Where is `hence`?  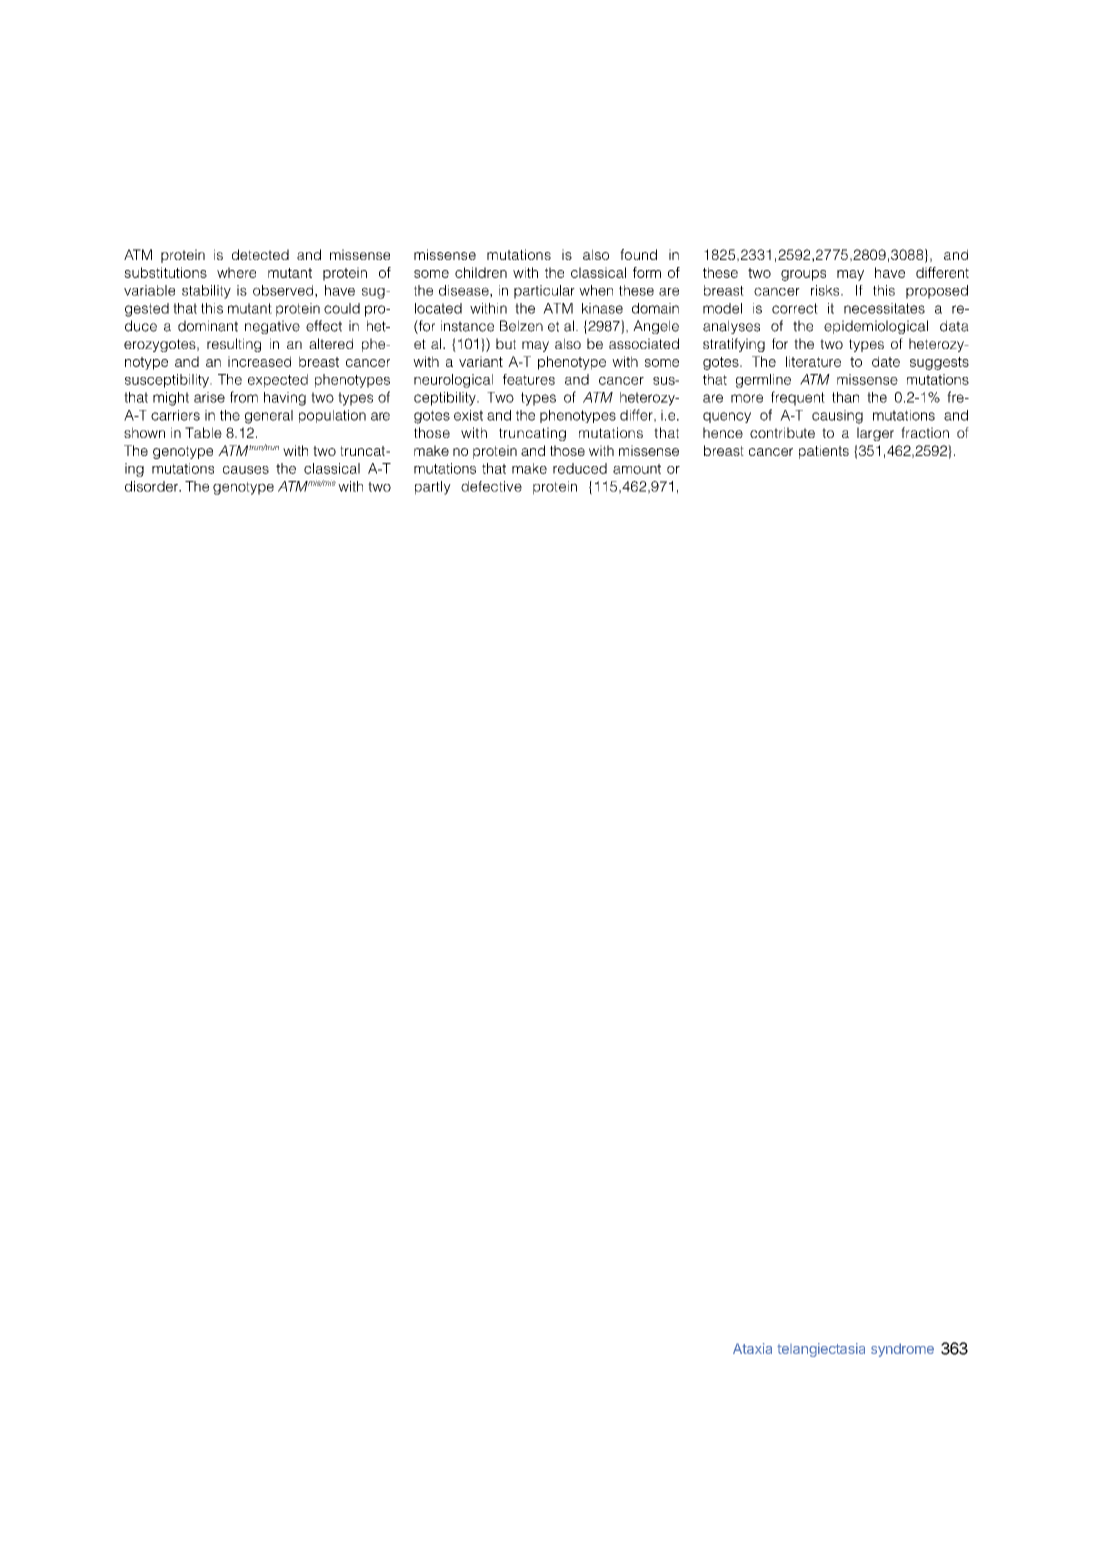
hence is located at coordinates (723, 432).
